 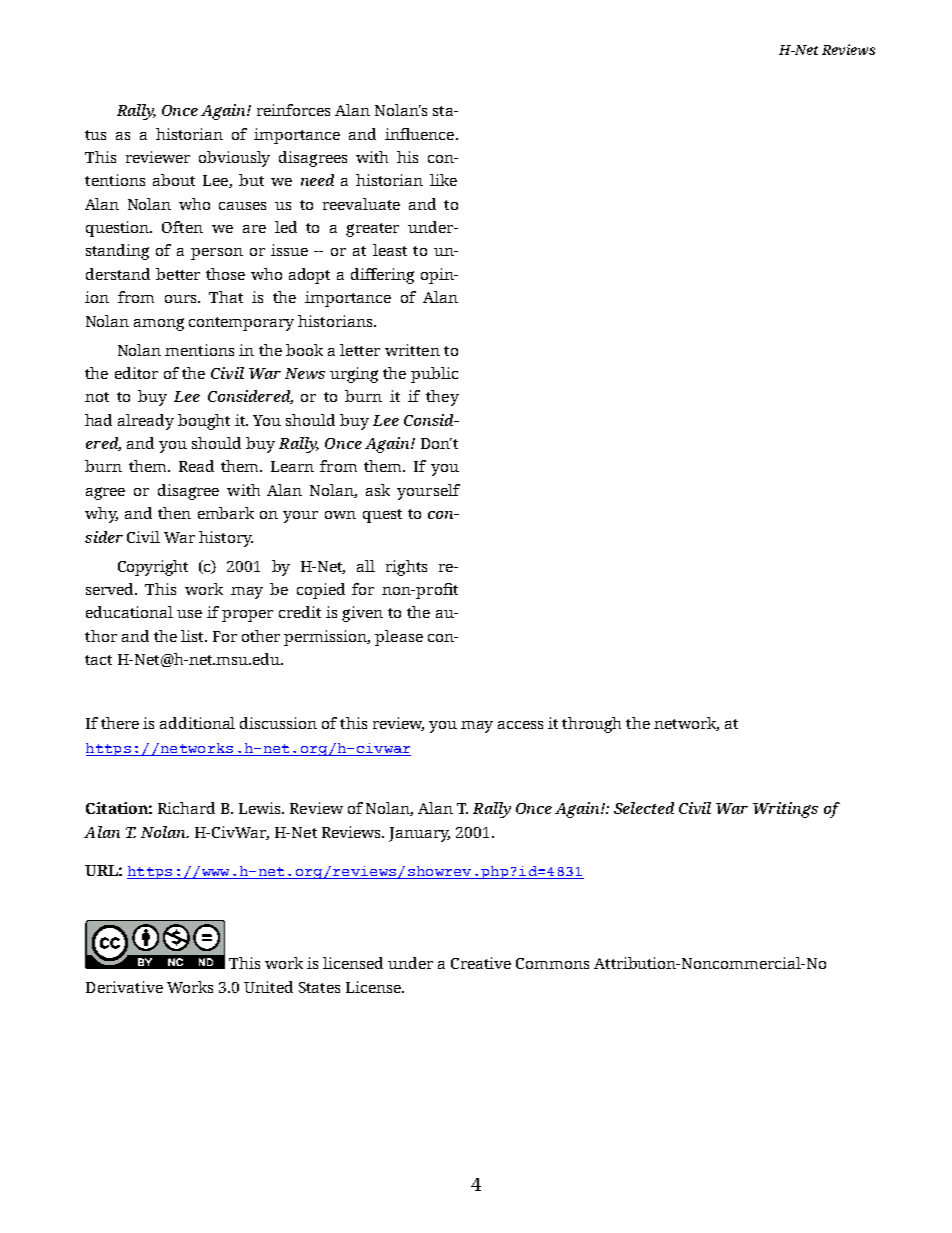 I want to click on through, so click(x=591, y=725).
